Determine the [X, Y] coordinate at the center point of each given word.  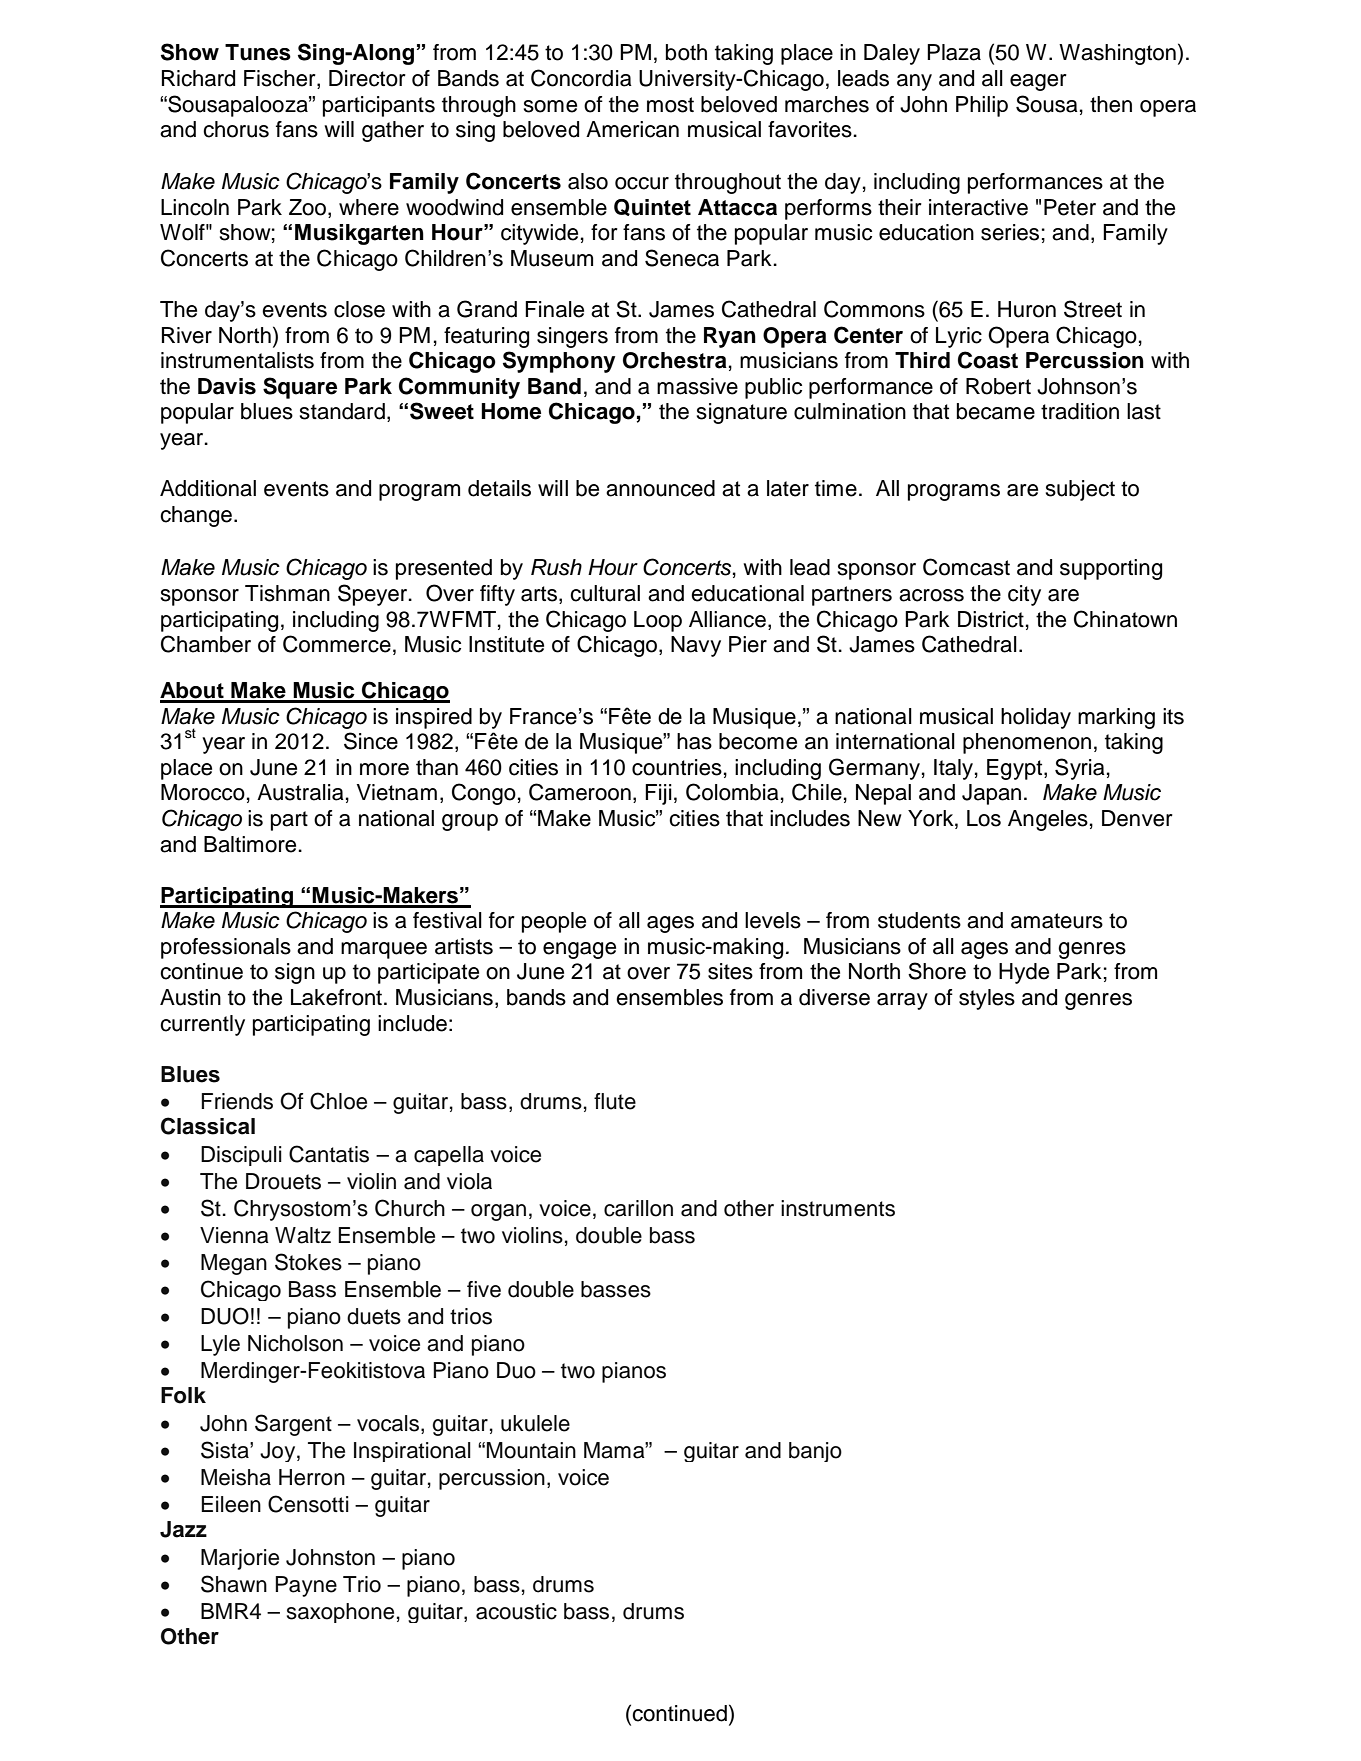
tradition [1080, 411]
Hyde [1024, 973]
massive [697, 386]
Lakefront [336, 997]
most [670, 105]
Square [300, 388]
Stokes [308, 1262]
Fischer [281, 79]
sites [730, 971]
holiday [1036, 718]
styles [987, 999]
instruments [838, 1208]
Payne [306, 1586]
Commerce [337, 644]
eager [1038, 82]
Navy [696, 646]
